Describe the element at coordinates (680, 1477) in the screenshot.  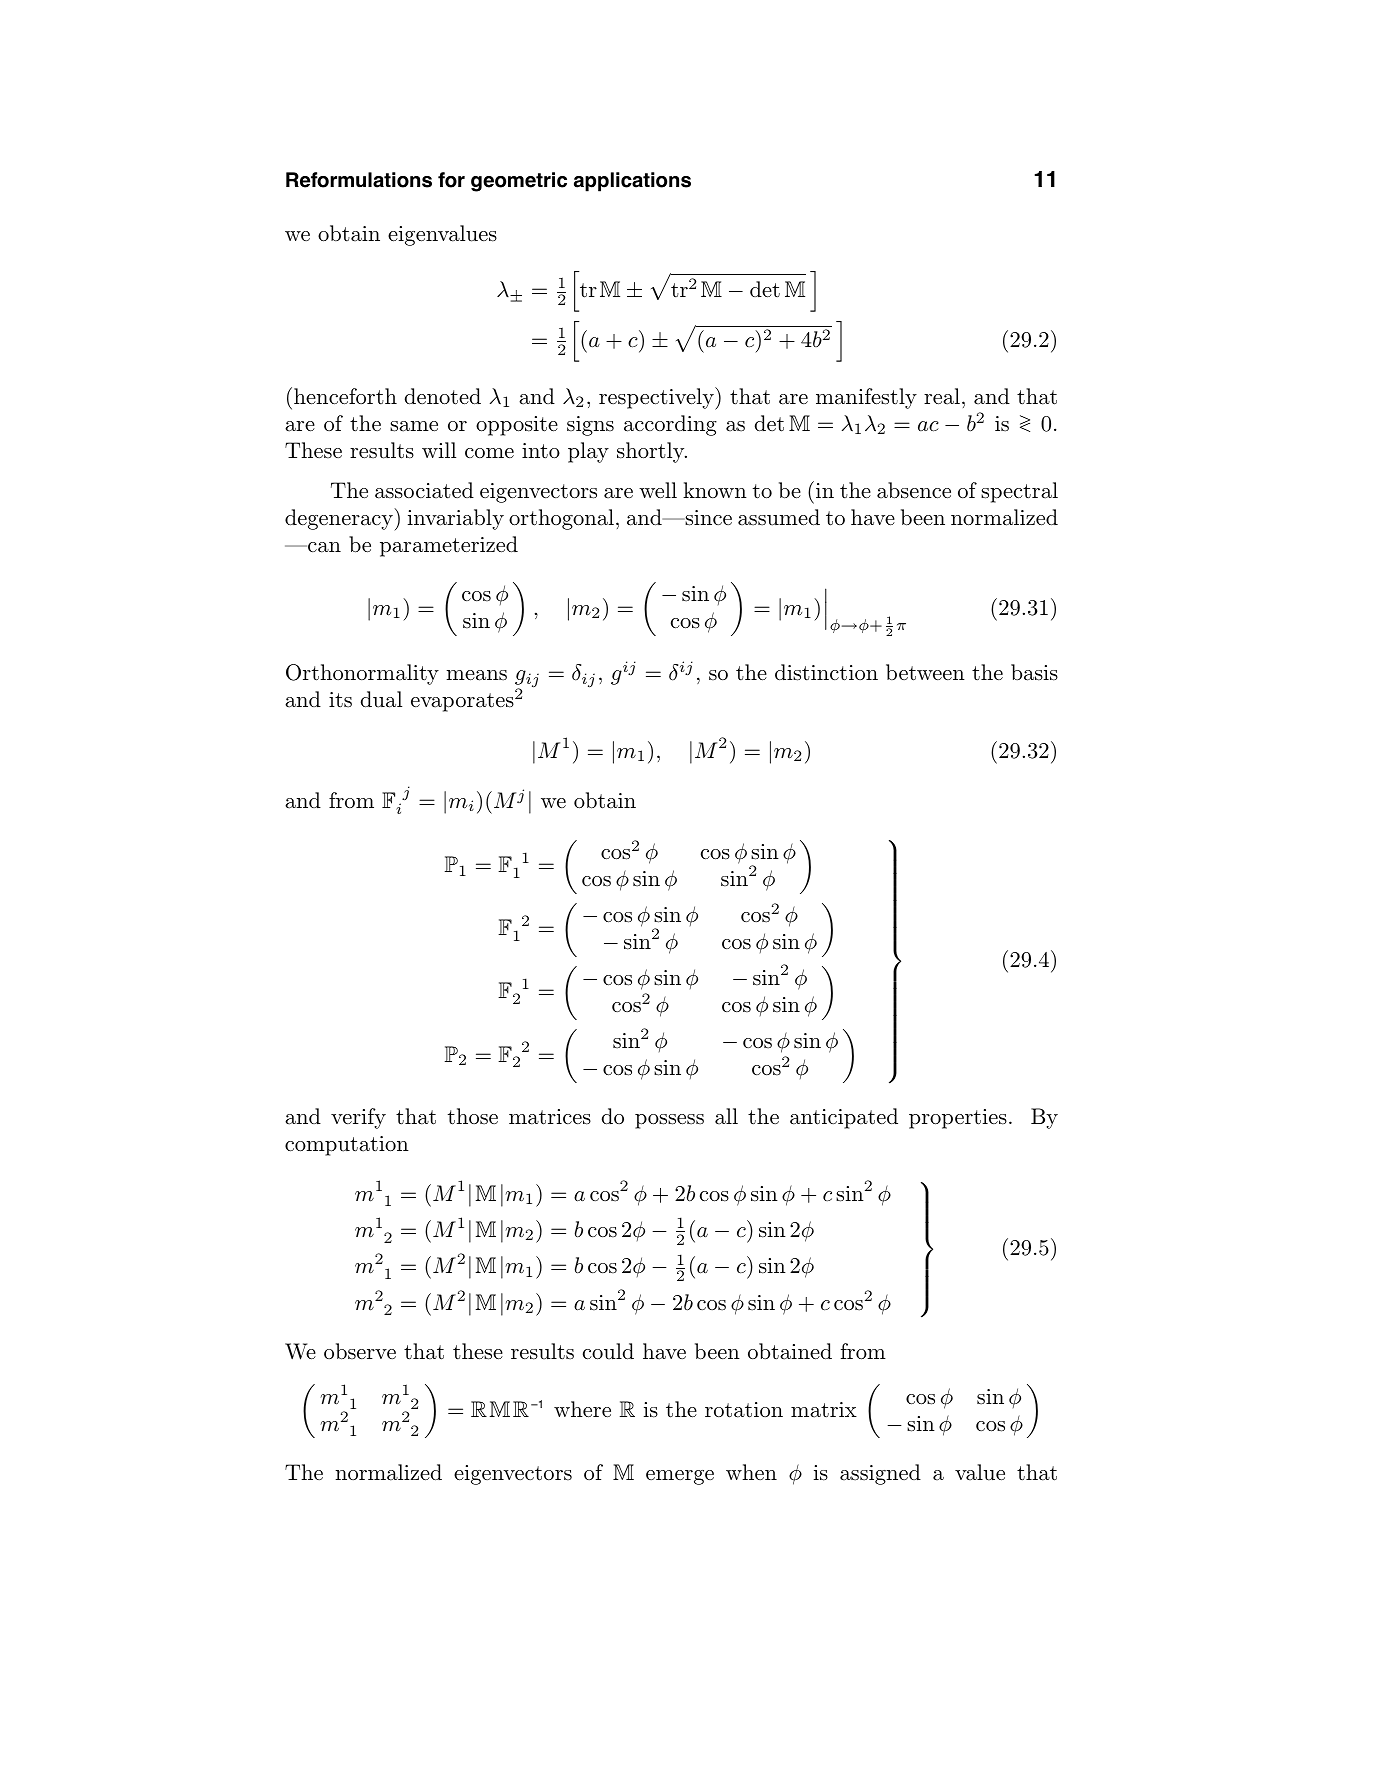
I see `emerge` at that location.
